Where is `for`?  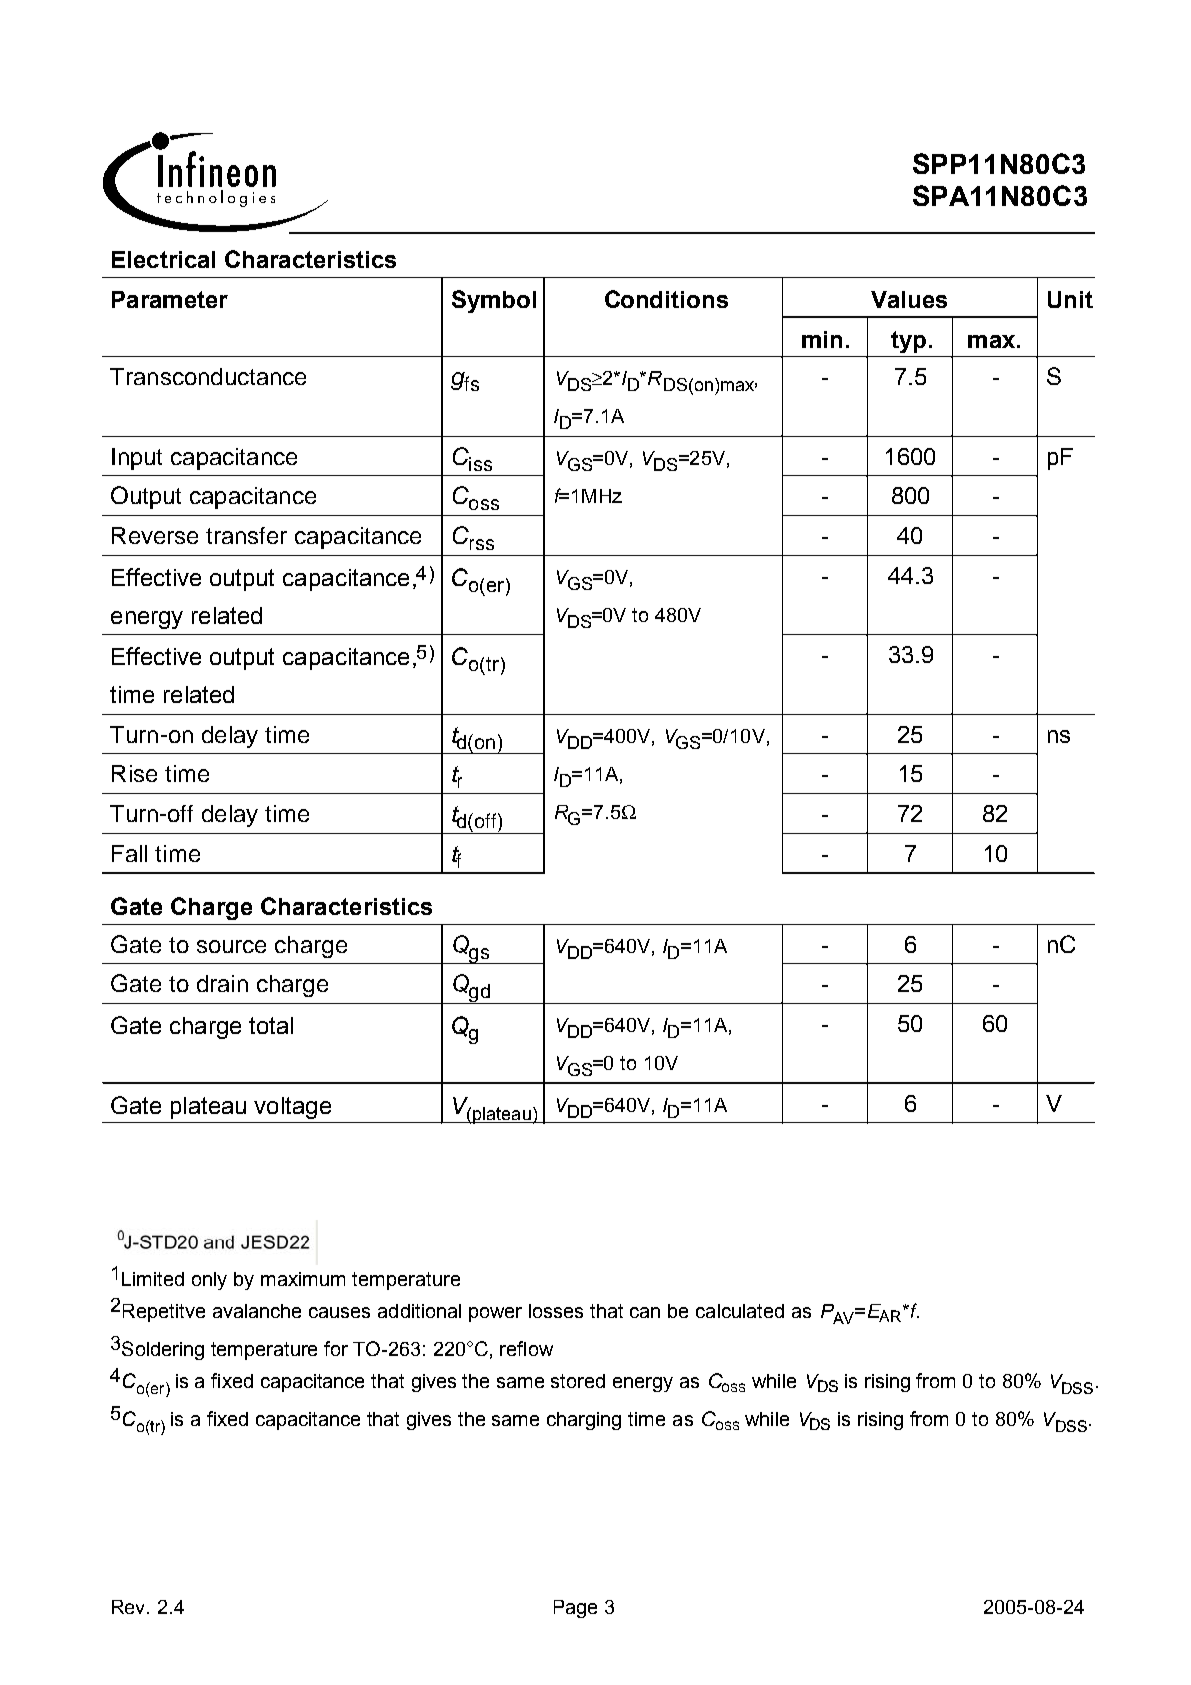 for is located at coordinates (336, 1348).
